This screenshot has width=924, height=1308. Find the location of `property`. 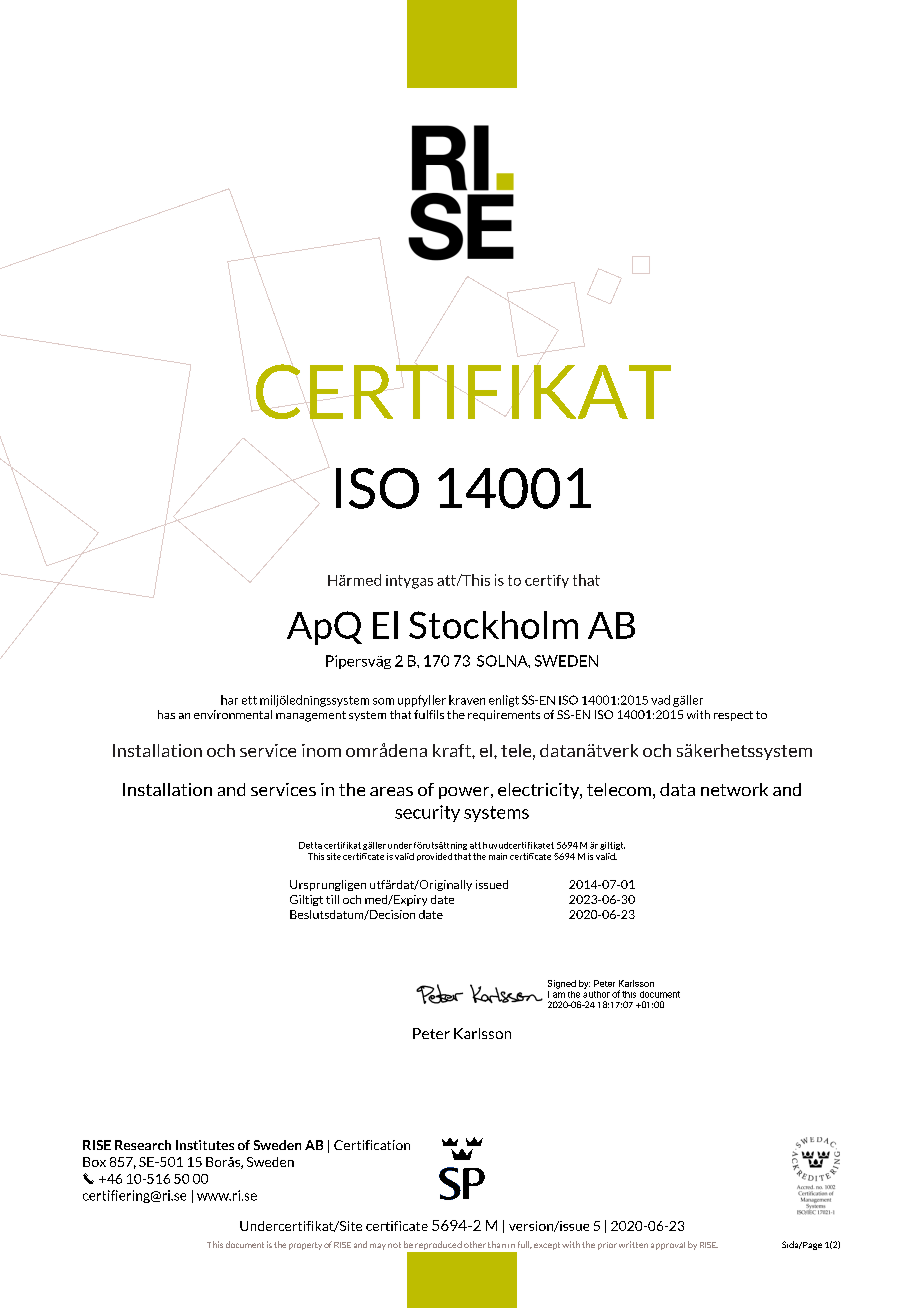

property is located at coordinates (305, 1246).
